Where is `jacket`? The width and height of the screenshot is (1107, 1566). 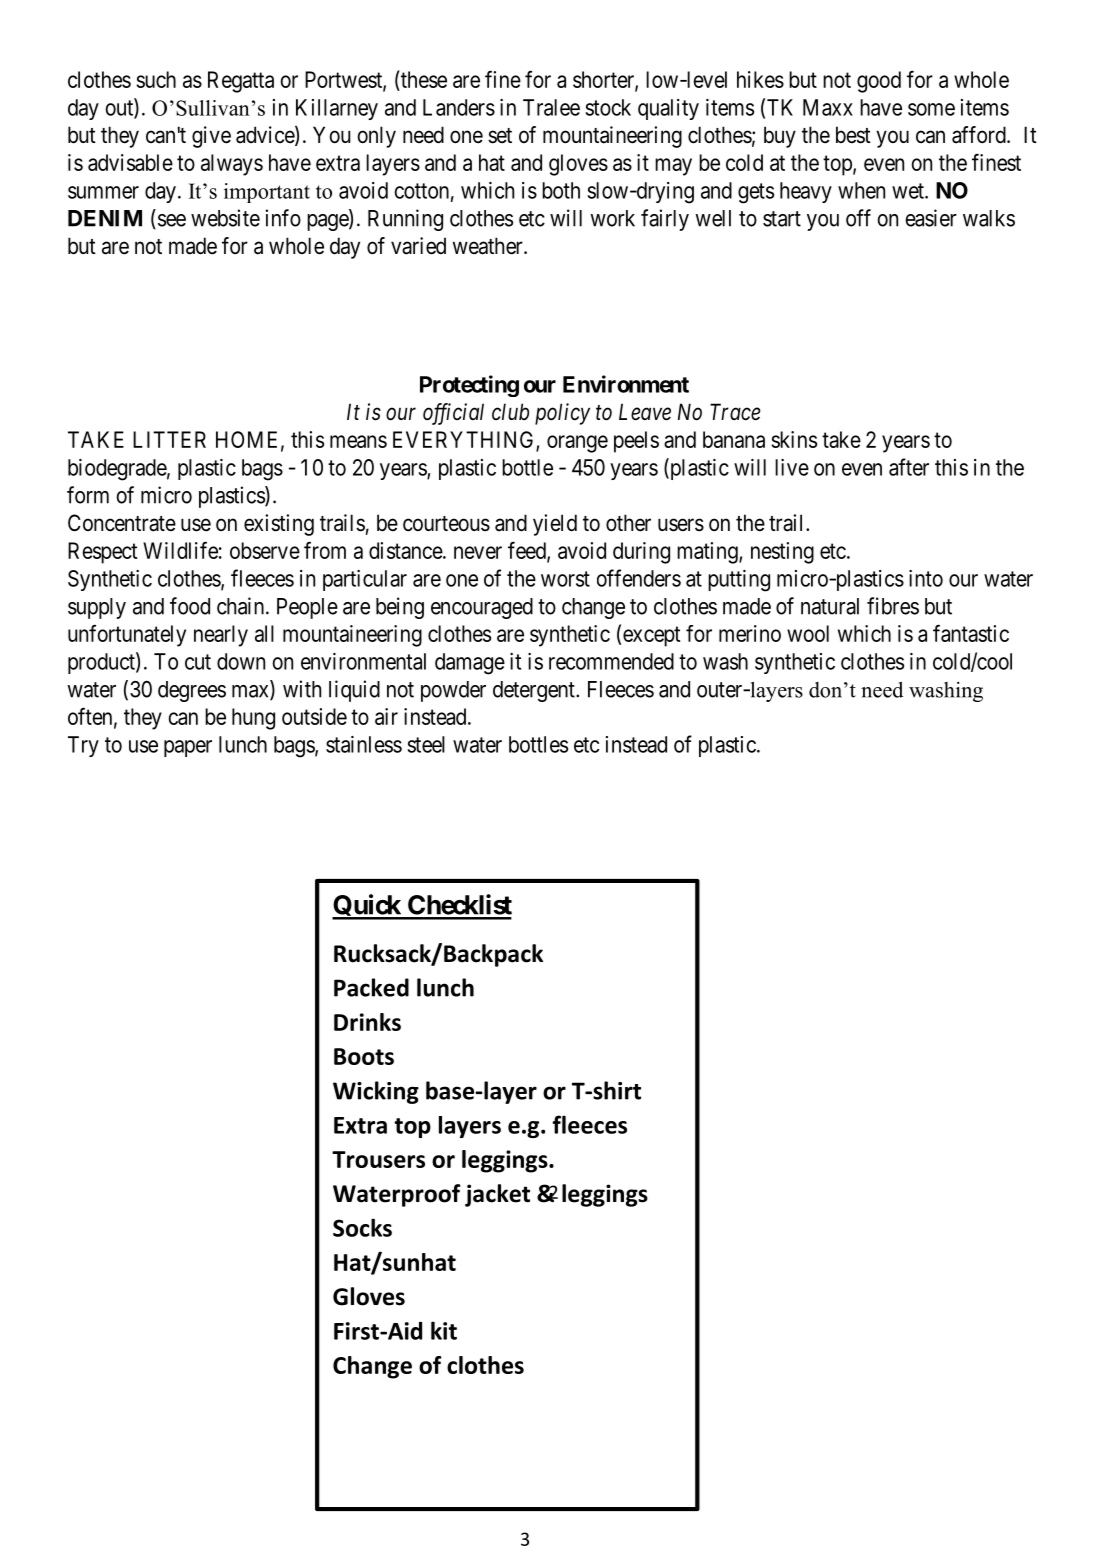 jacket is located at coordinates (497, 1195).
